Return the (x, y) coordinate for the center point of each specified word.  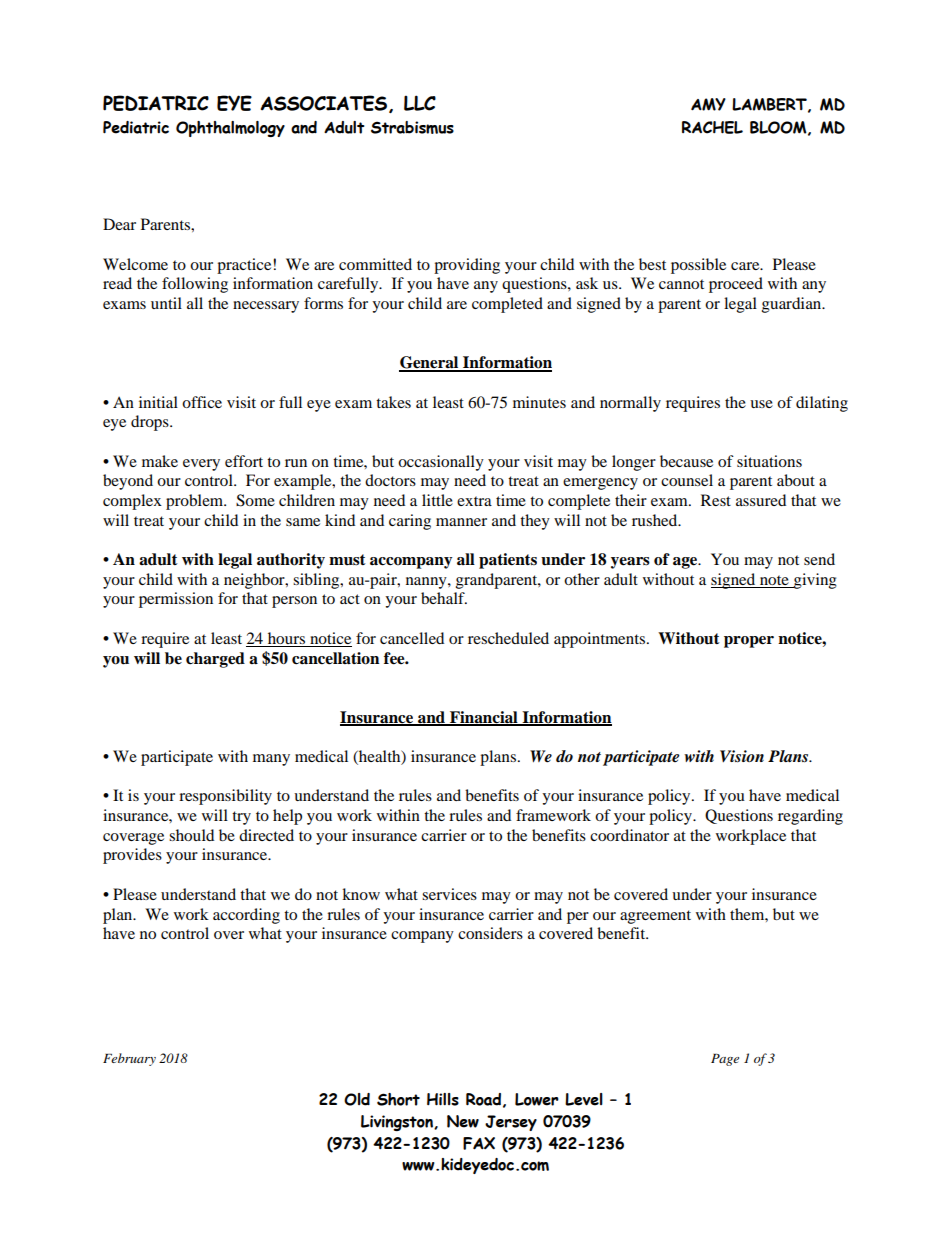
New (463, 1121)
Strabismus (412, 127)
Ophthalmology (230, 129)
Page (725, 1060)
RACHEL (712, 127)
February (129, 1059)
